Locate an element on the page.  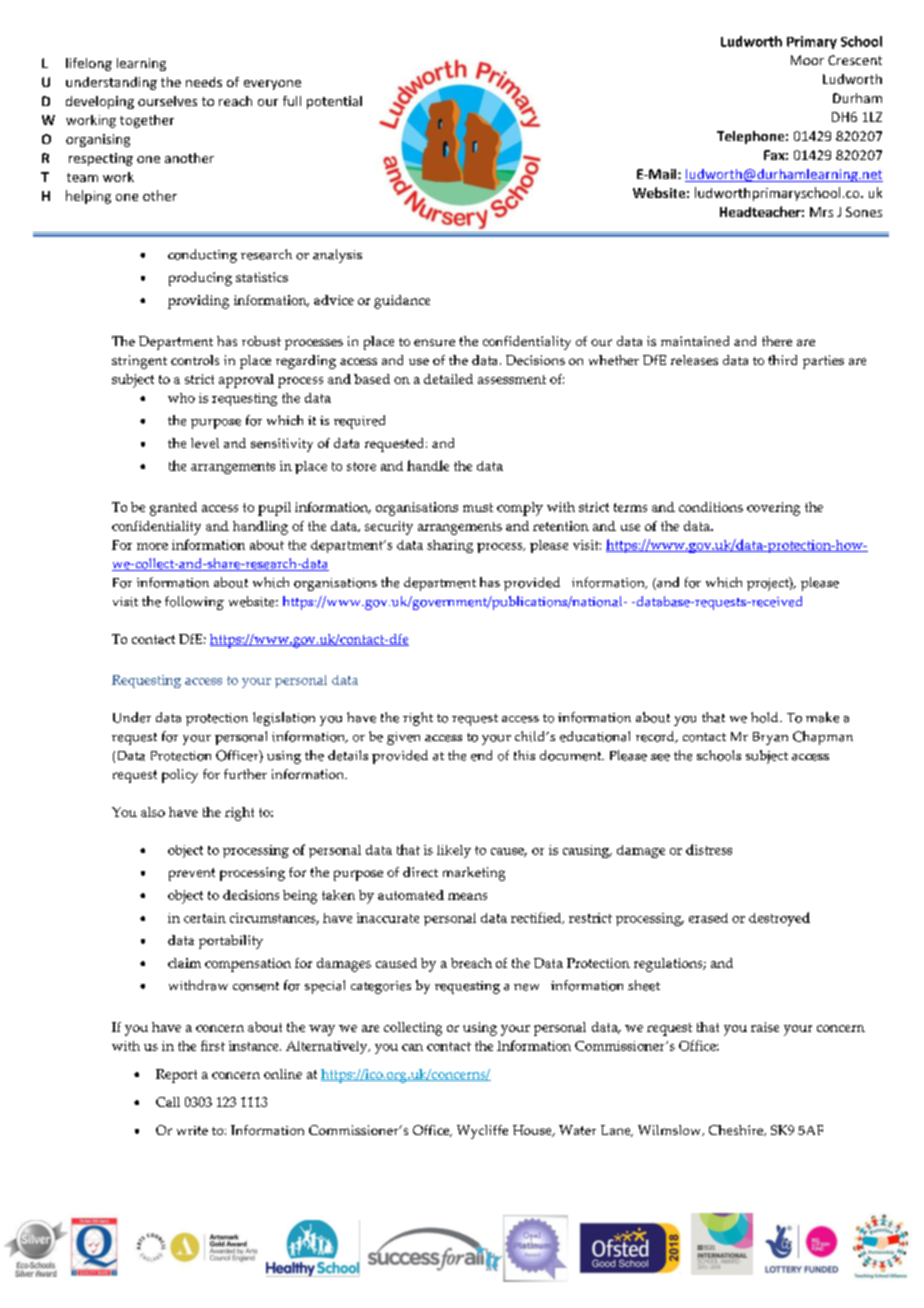
potential is located at coordinates (334, 102).
